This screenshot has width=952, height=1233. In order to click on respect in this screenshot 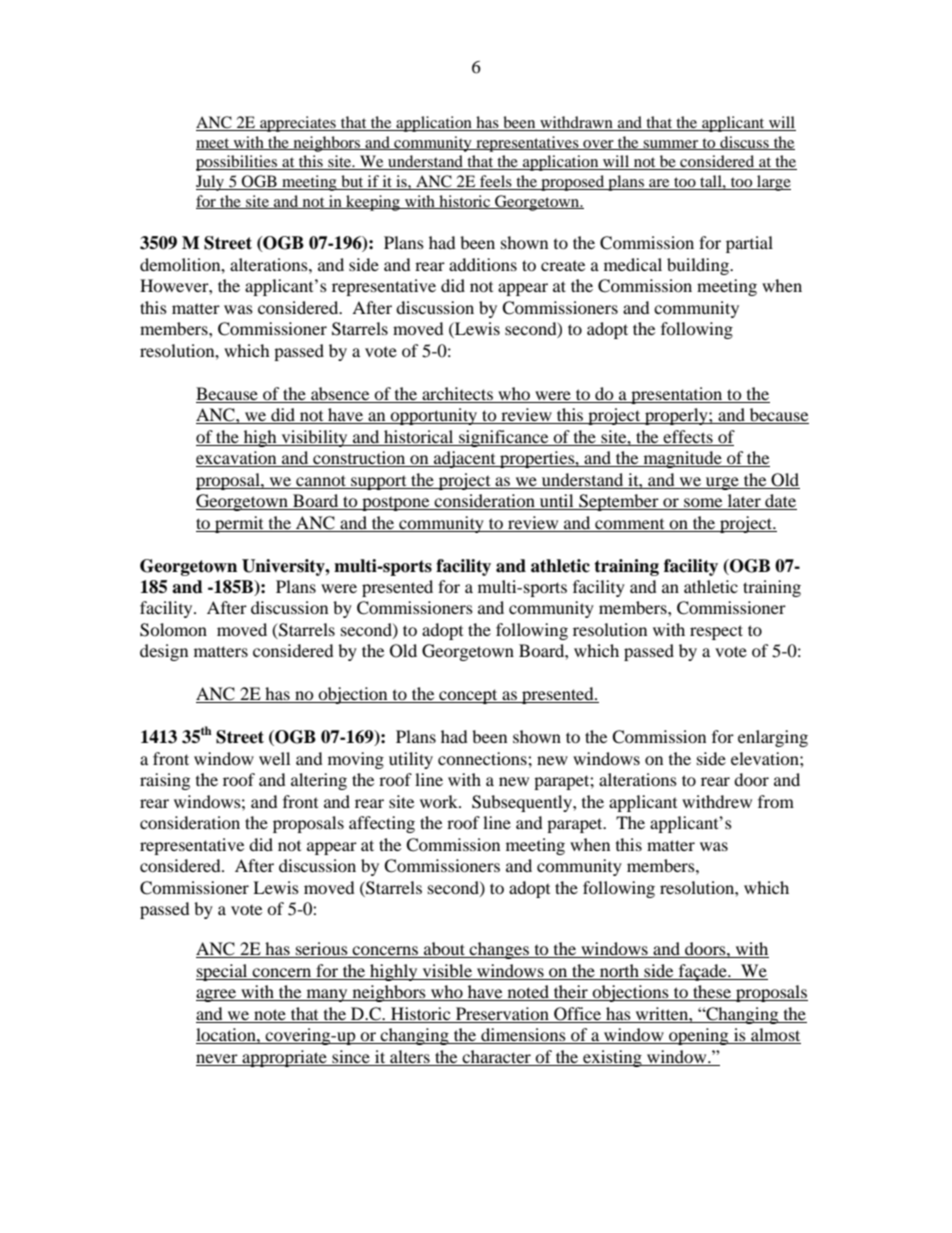, I will do `click(716, 632)`.
